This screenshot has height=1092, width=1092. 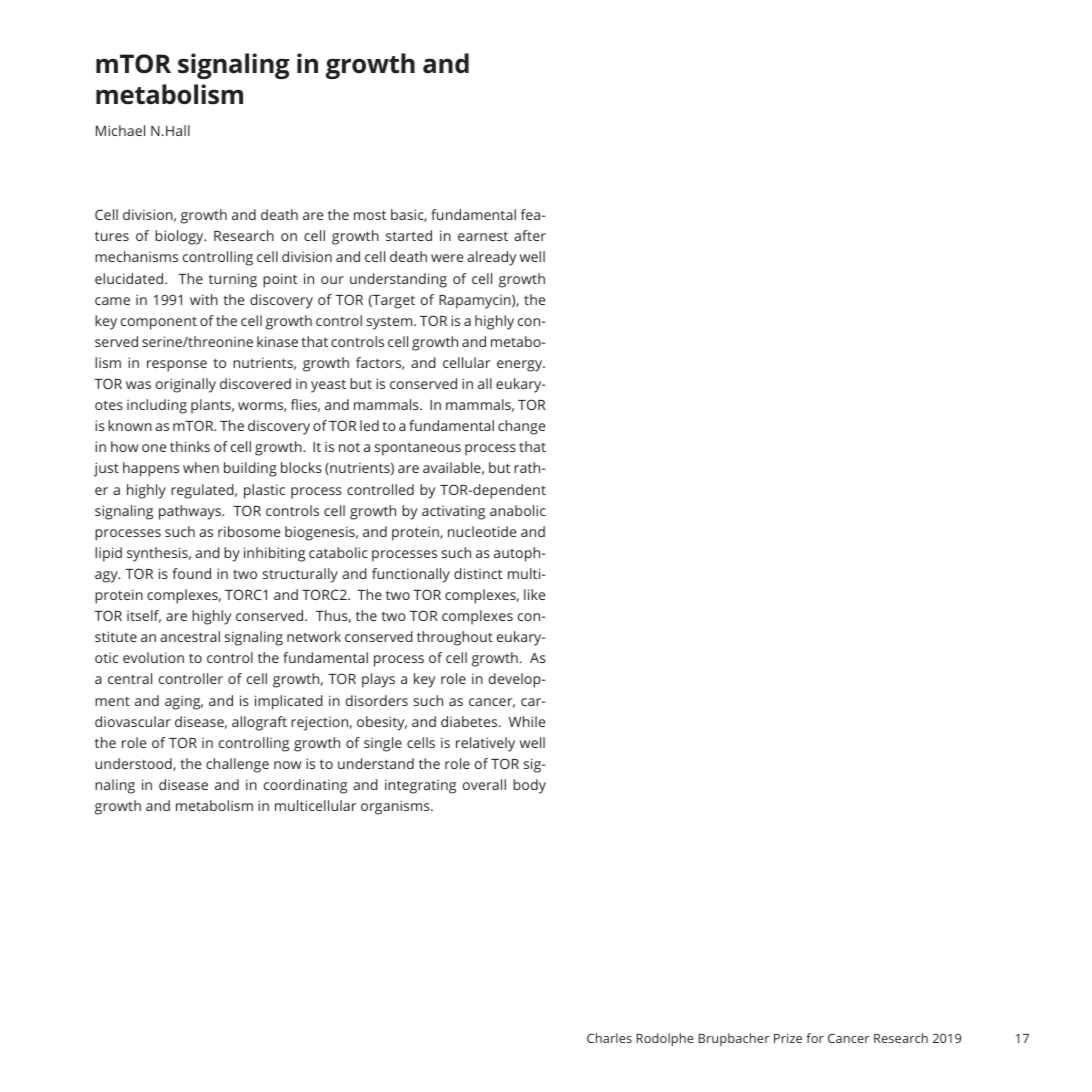 I want to click on coordinating, so click(x=305, y=786).
